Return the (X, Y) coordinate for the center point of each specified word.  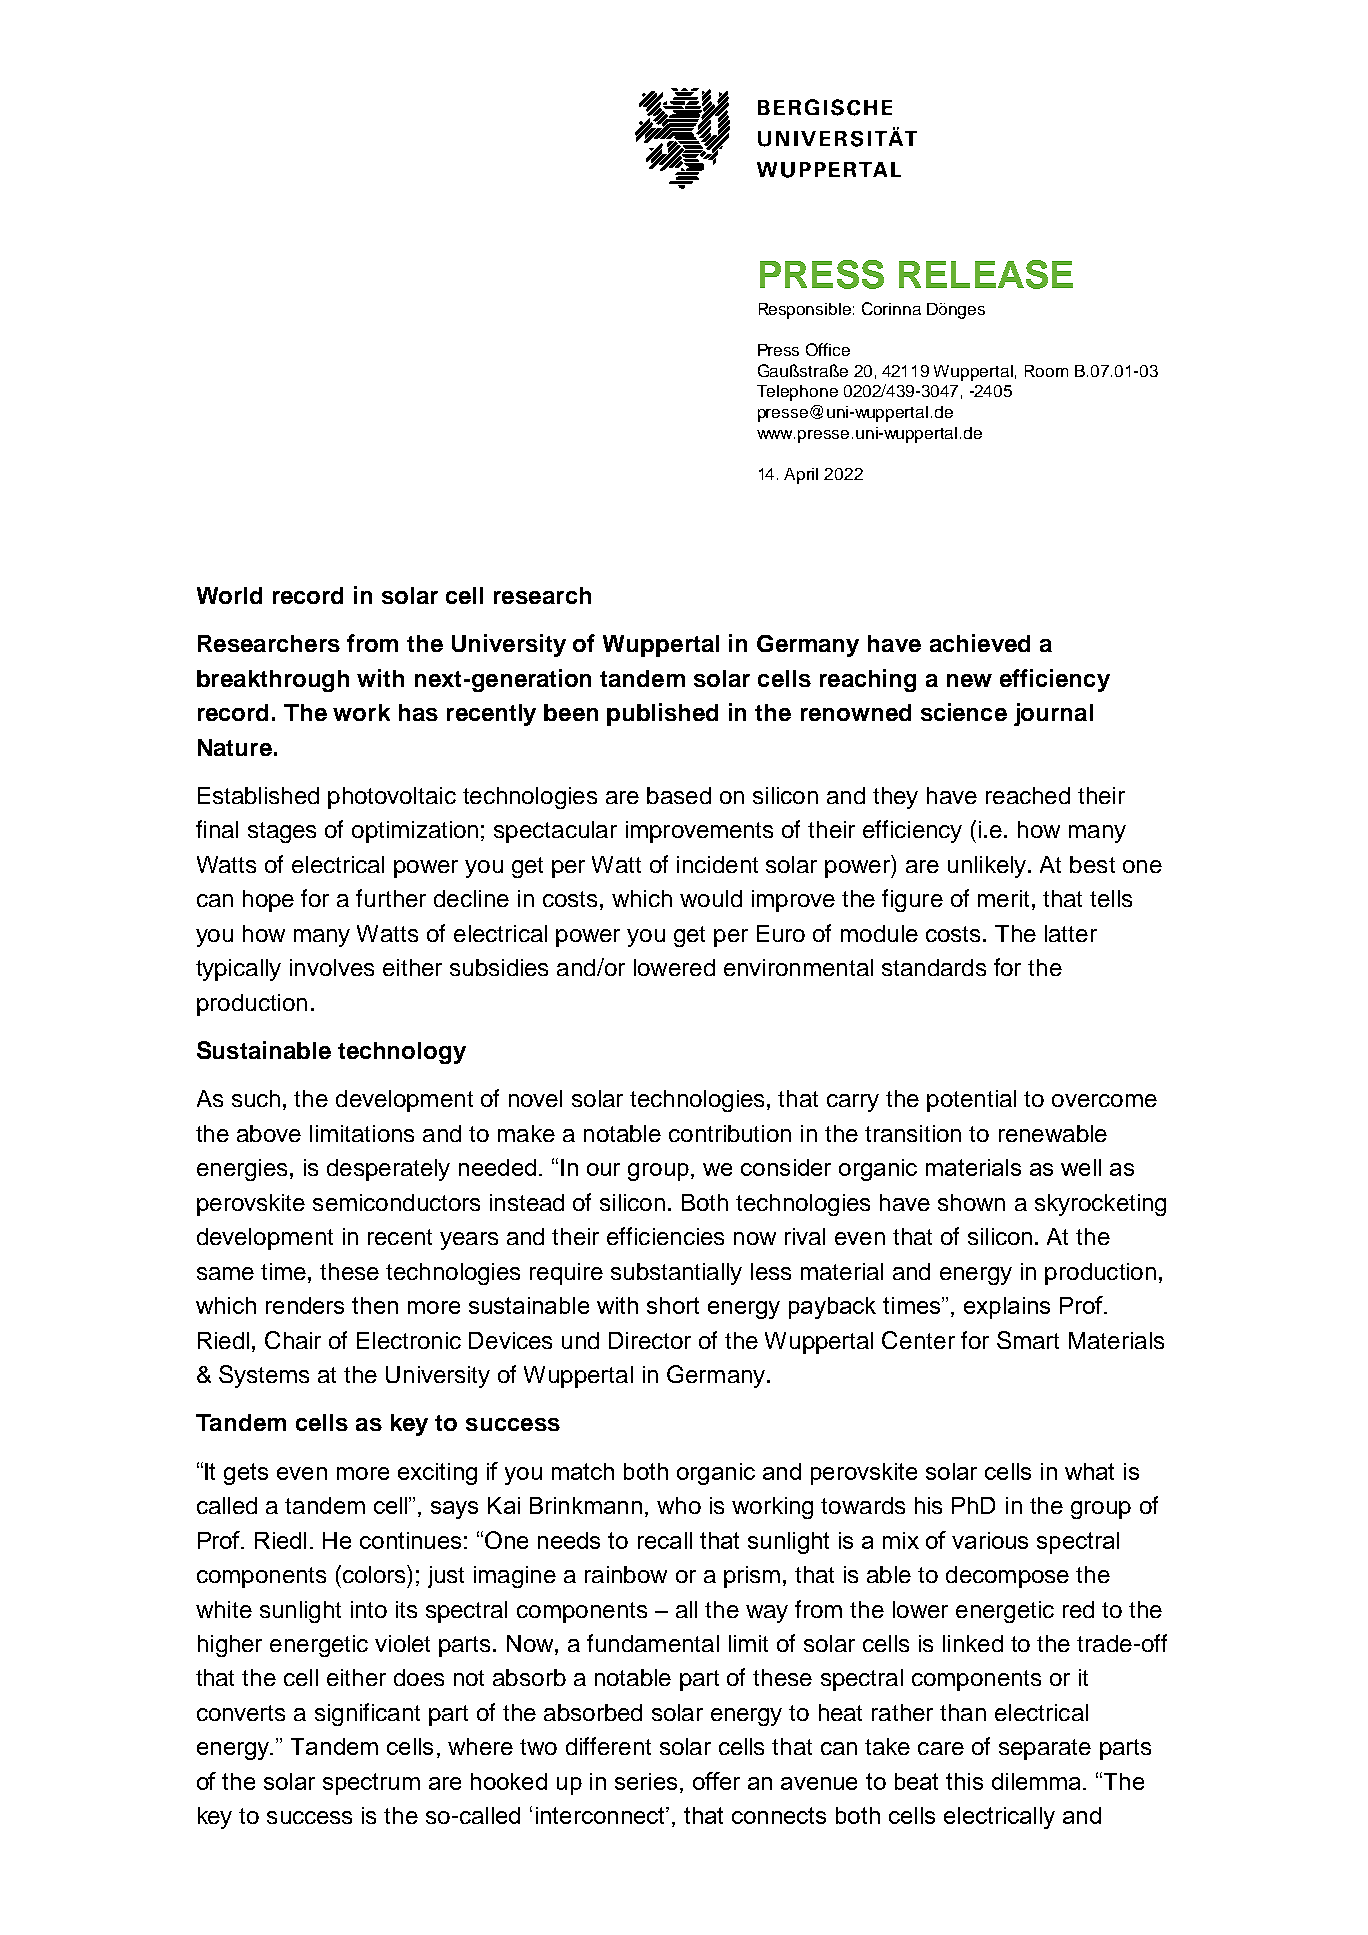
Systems (264, 1376)
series (646, 1781)
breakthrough (273, 681)
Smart (1028, 1340)
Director (650, 1340)
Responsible (805, 311)
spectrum (371, 1784)
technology (402, 1053)
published (662, 714)
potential (971, 1101)
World (229, 595)
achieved (980, 643)
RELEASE (986, 274)
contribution (730, 1133)
